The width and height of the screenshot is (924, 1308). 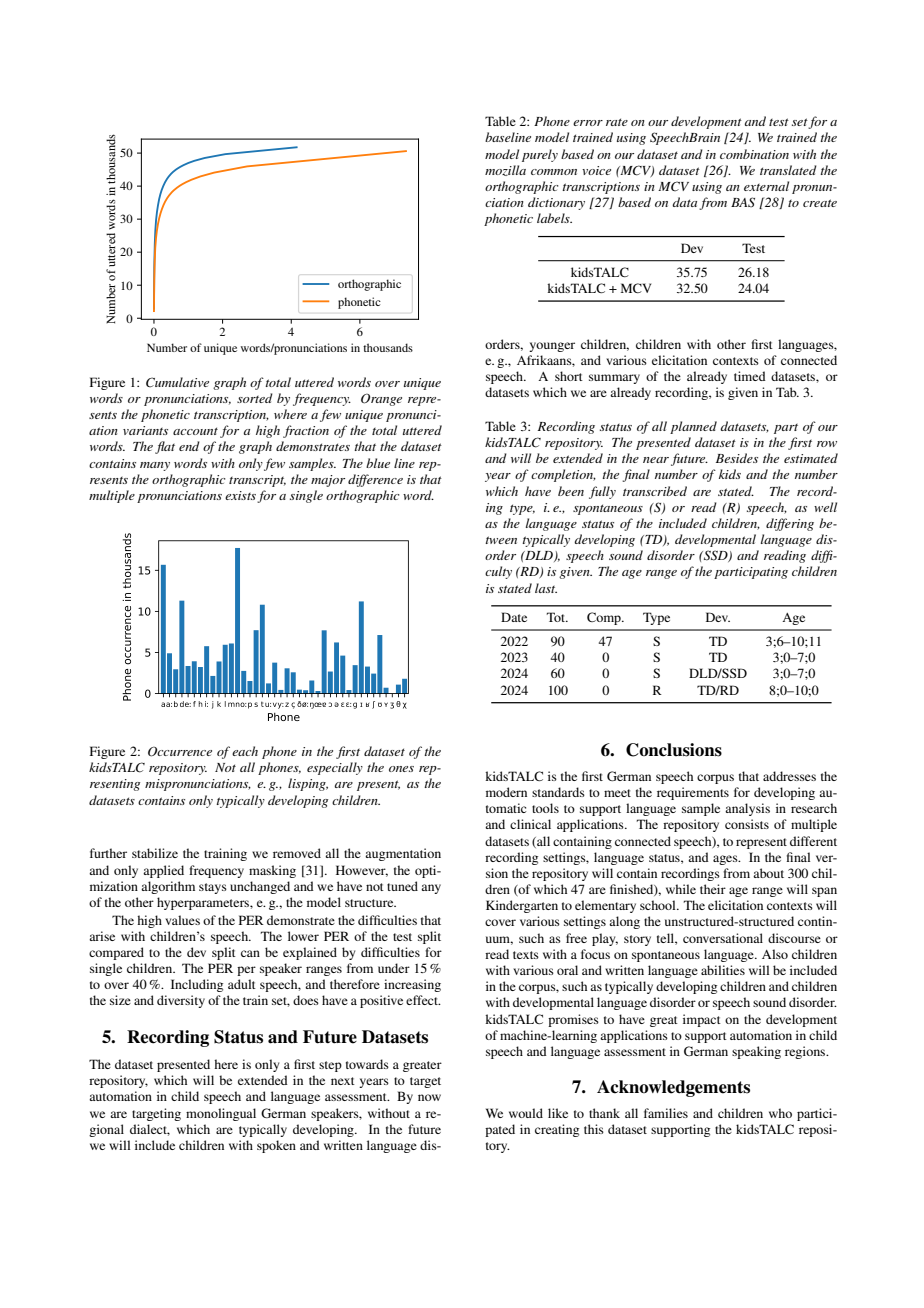 I want to click on tuned, so click(x=402, y=886).
